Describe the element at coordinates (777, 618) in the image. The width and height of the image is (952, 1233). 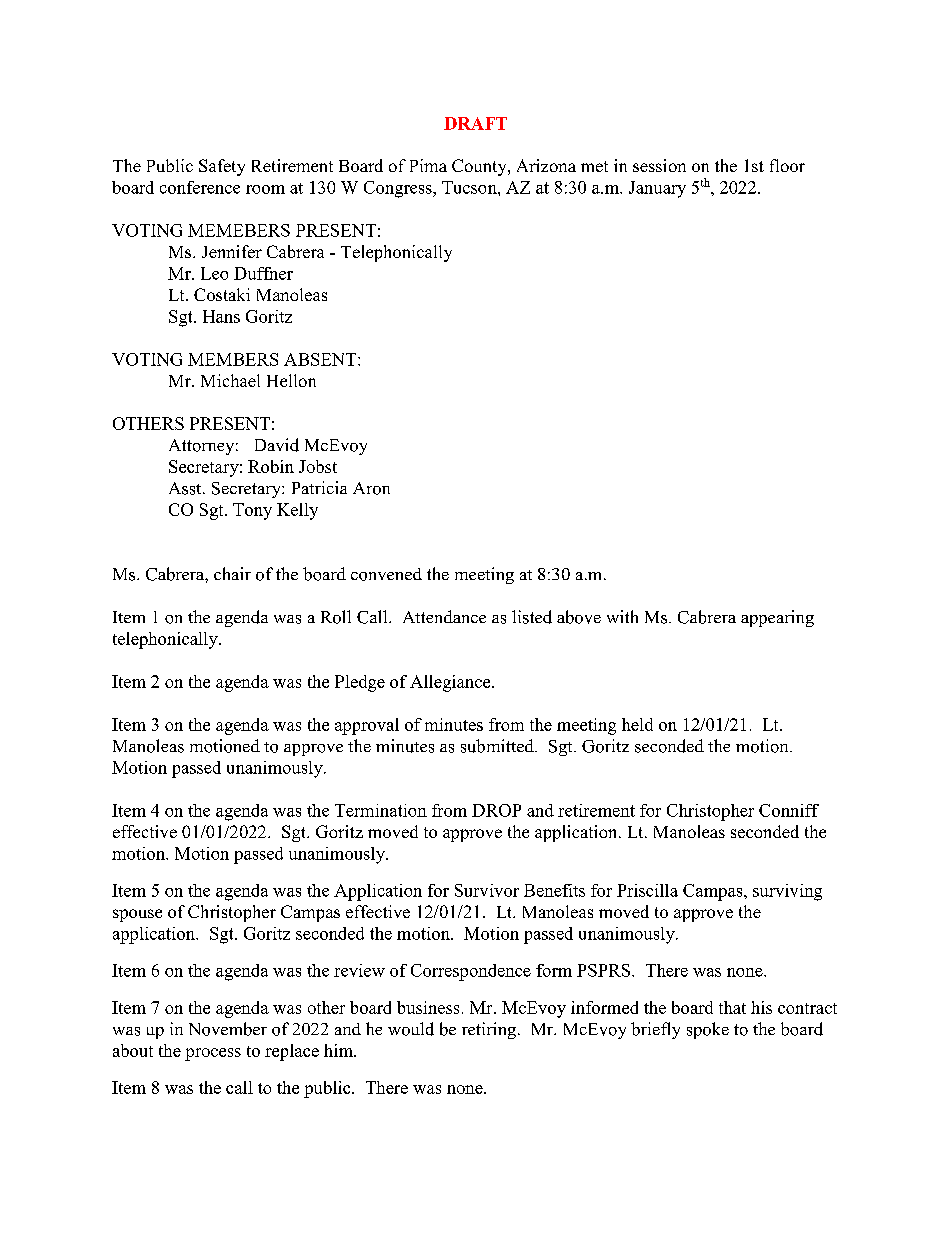
I see `appearing` at that location.
